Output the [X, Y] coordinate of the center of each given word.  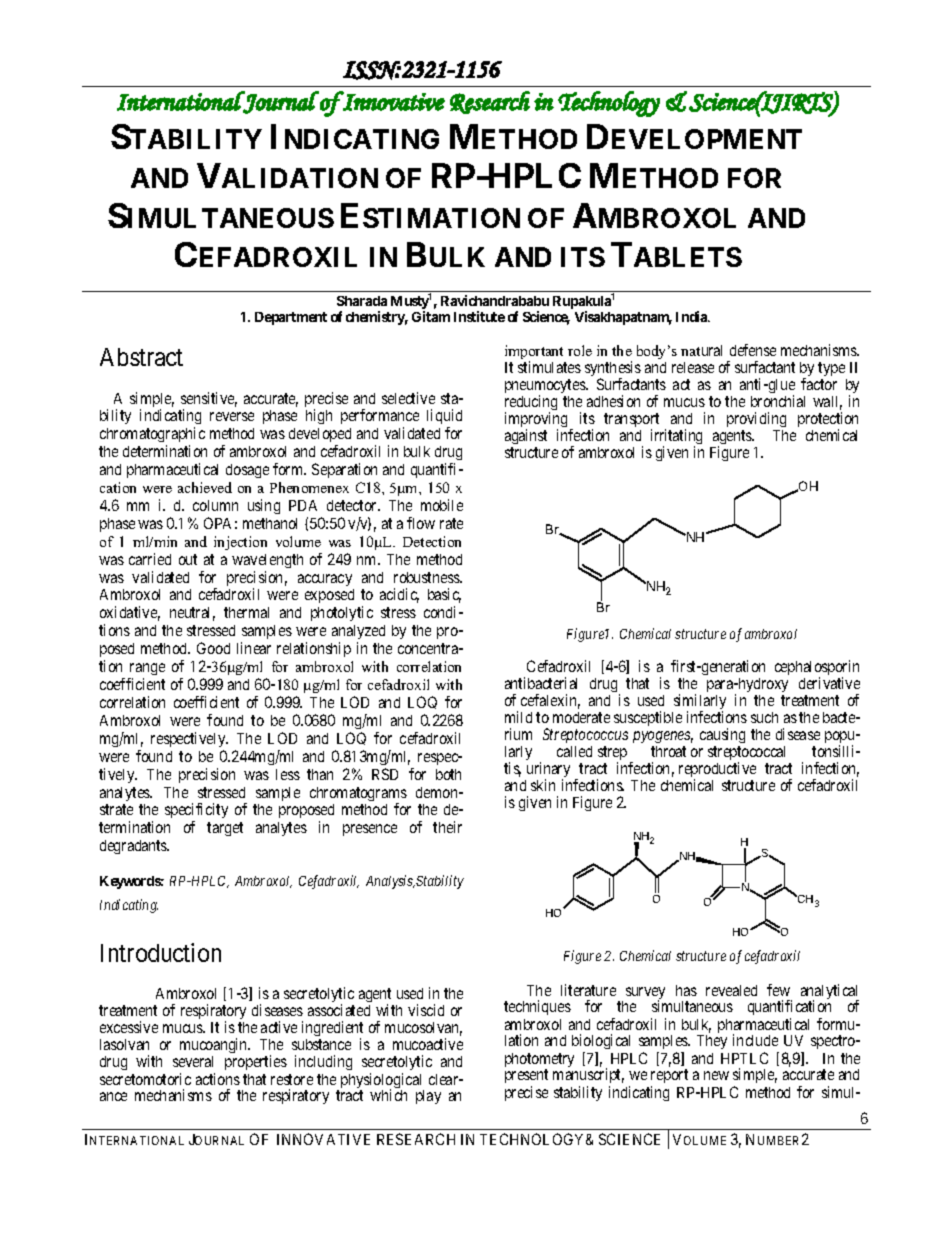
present [526, 1078]
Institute [479, 316]
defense [753, 350]
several [193, 1061]
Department [291, 318]
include [755, 1040]
